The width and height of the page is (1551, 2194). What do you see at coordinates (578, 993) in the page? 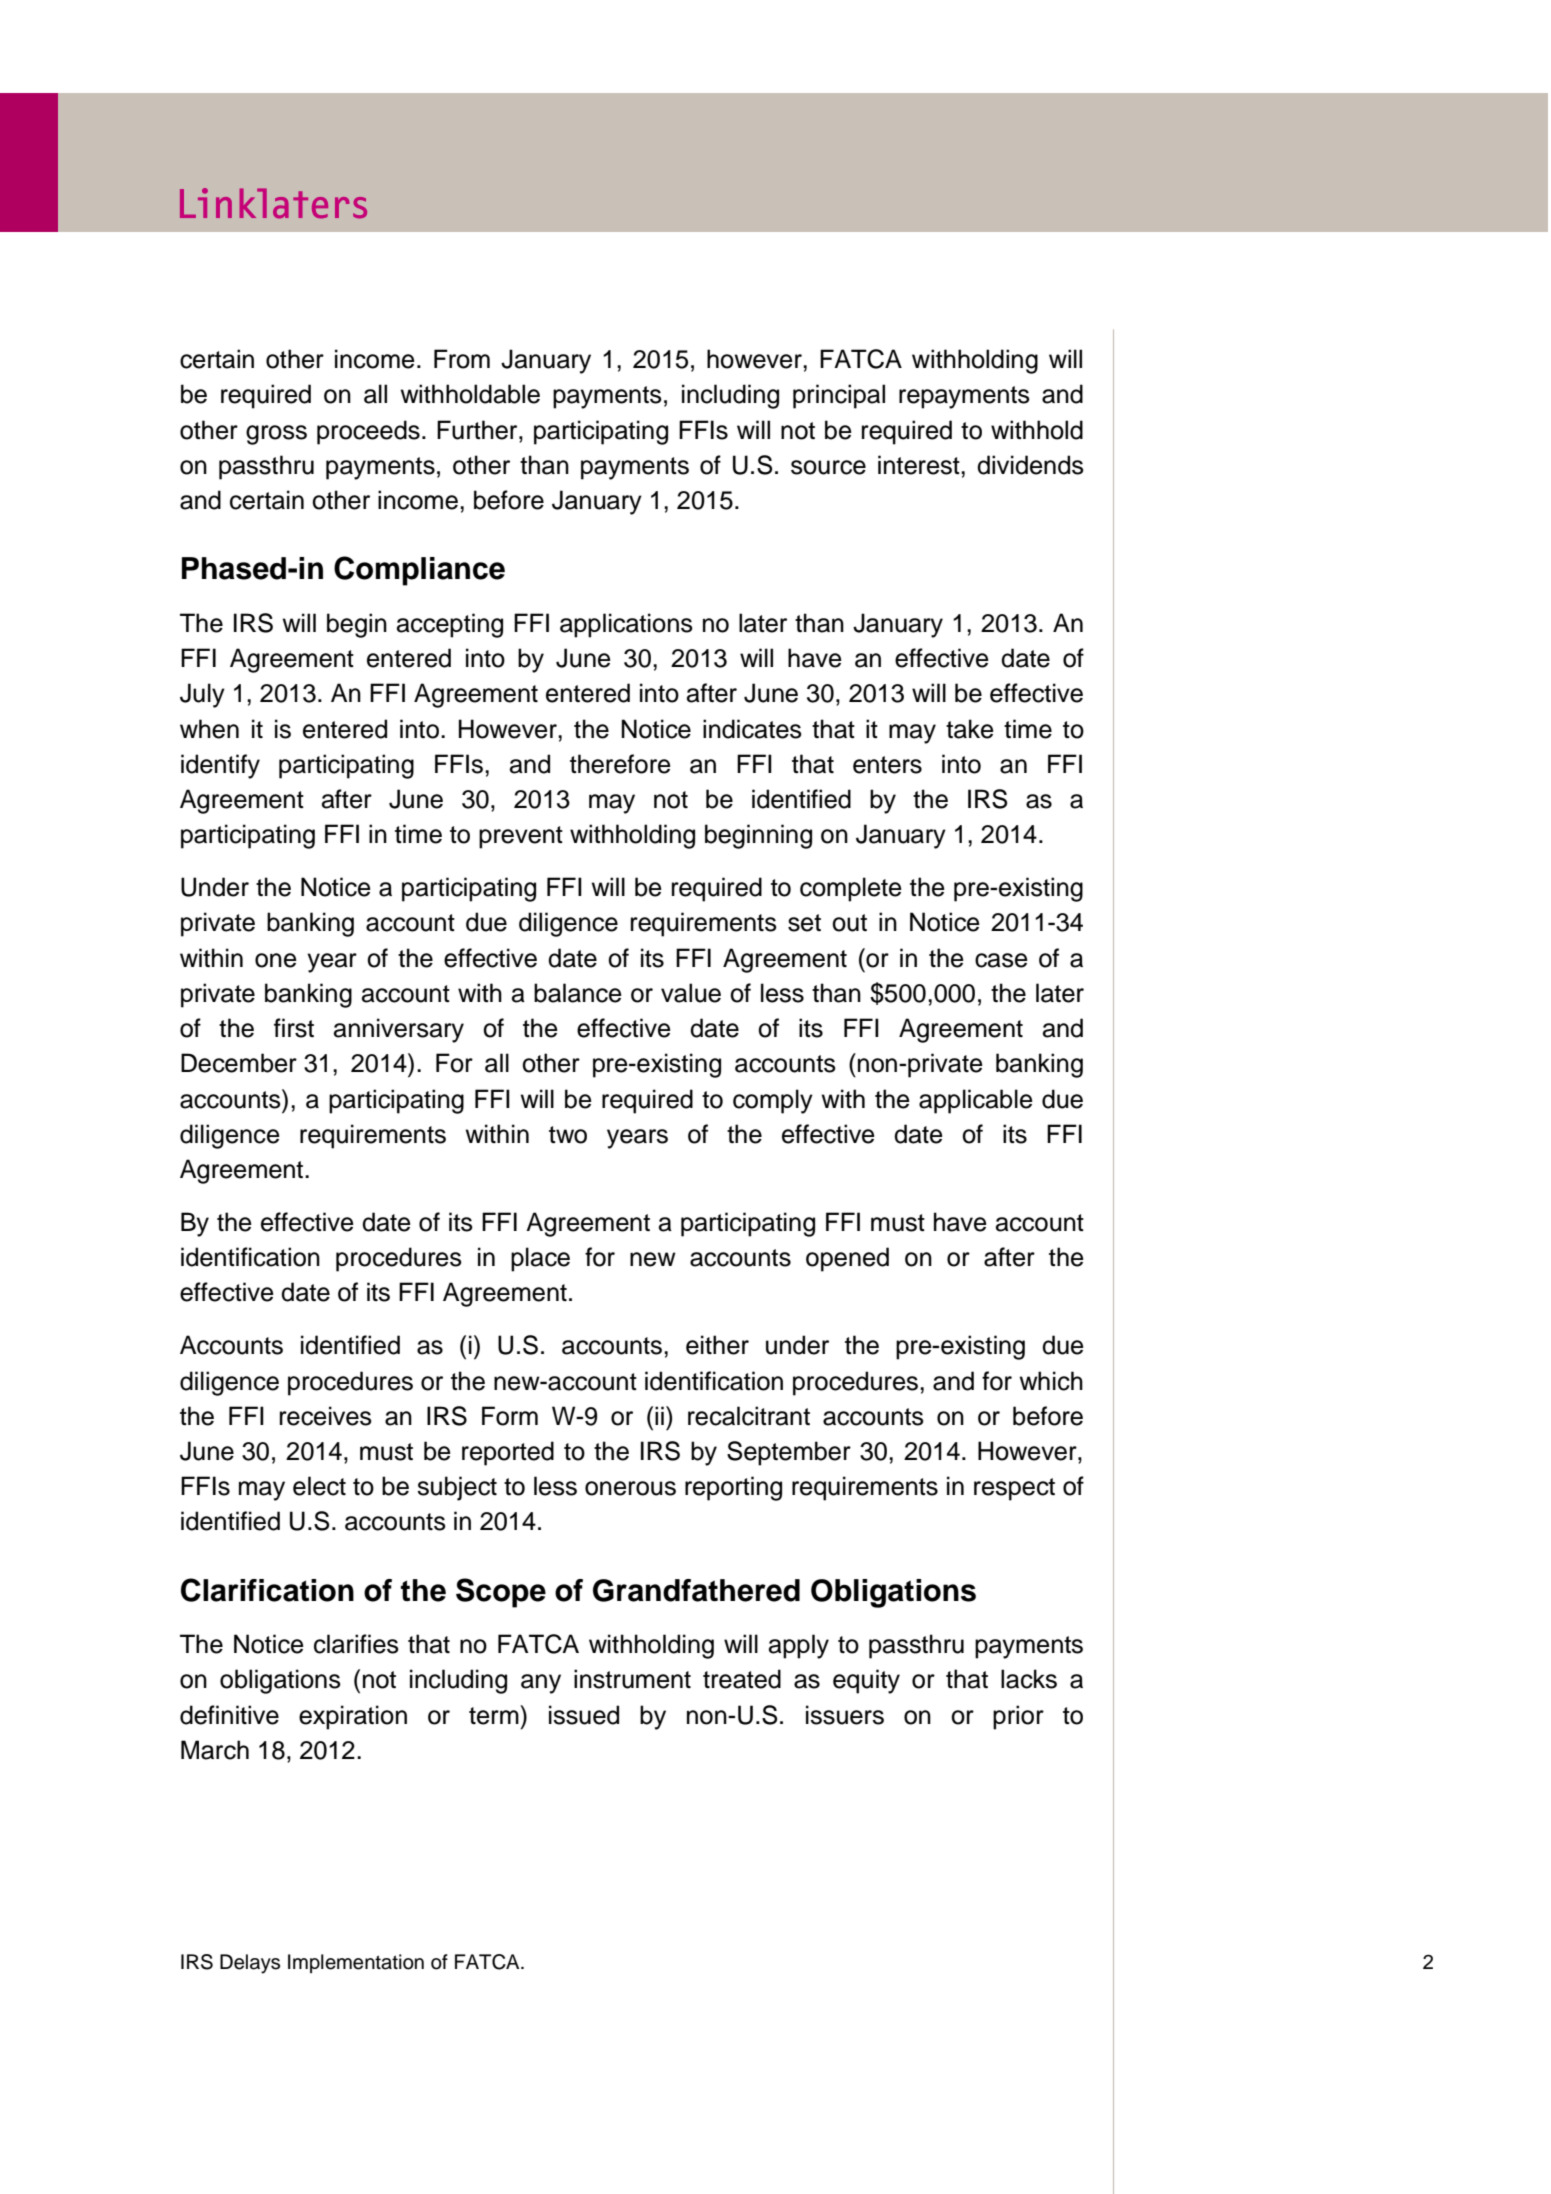
I see `balance` at bounding box center [578, 993].
